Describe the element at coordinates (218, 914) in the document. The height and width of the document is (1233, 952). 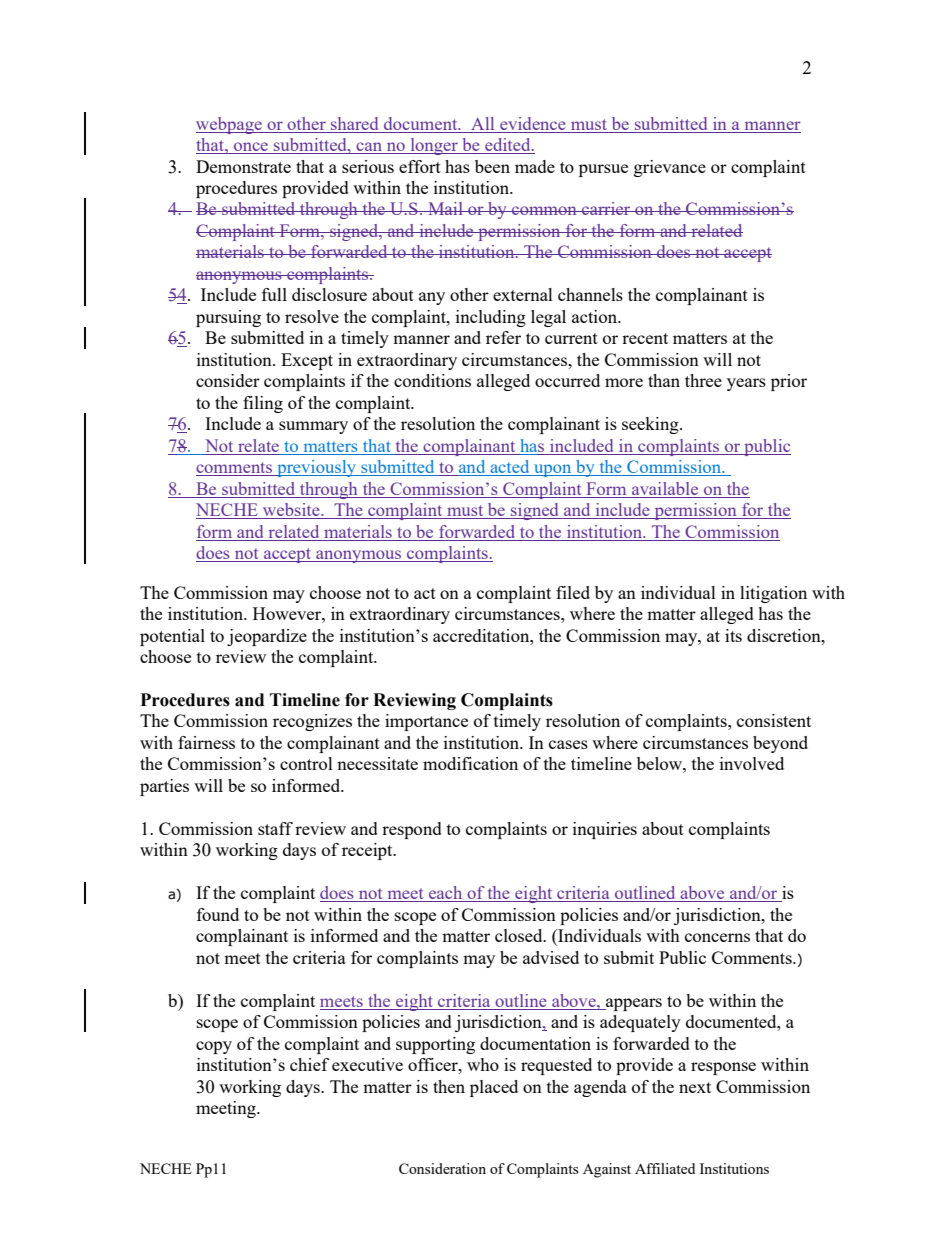
I see `found` at that location.
